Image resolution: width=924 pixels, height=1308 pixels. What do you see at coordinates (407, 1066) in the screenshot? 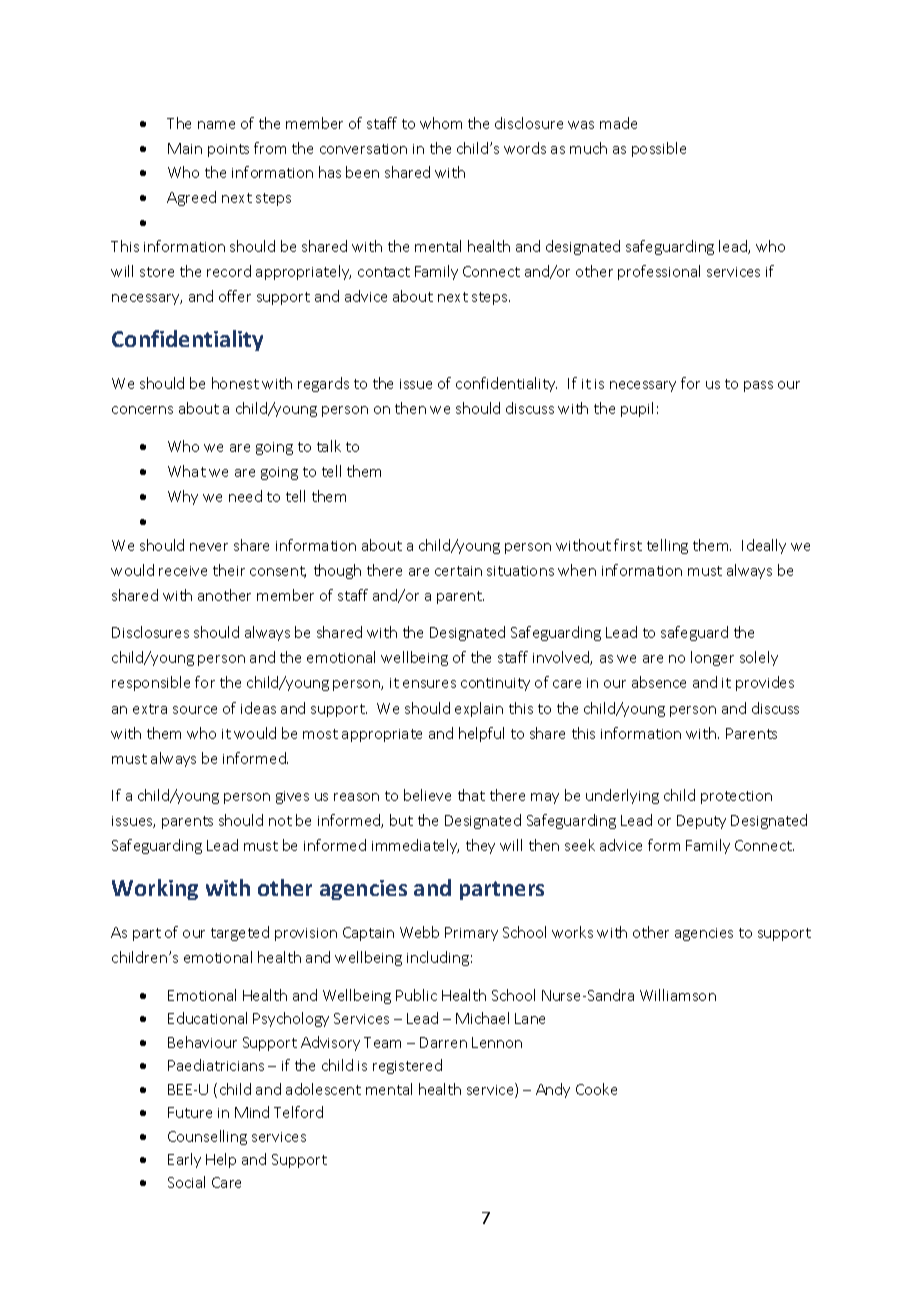
I see `registered` at bounding box center [407, 1066].
